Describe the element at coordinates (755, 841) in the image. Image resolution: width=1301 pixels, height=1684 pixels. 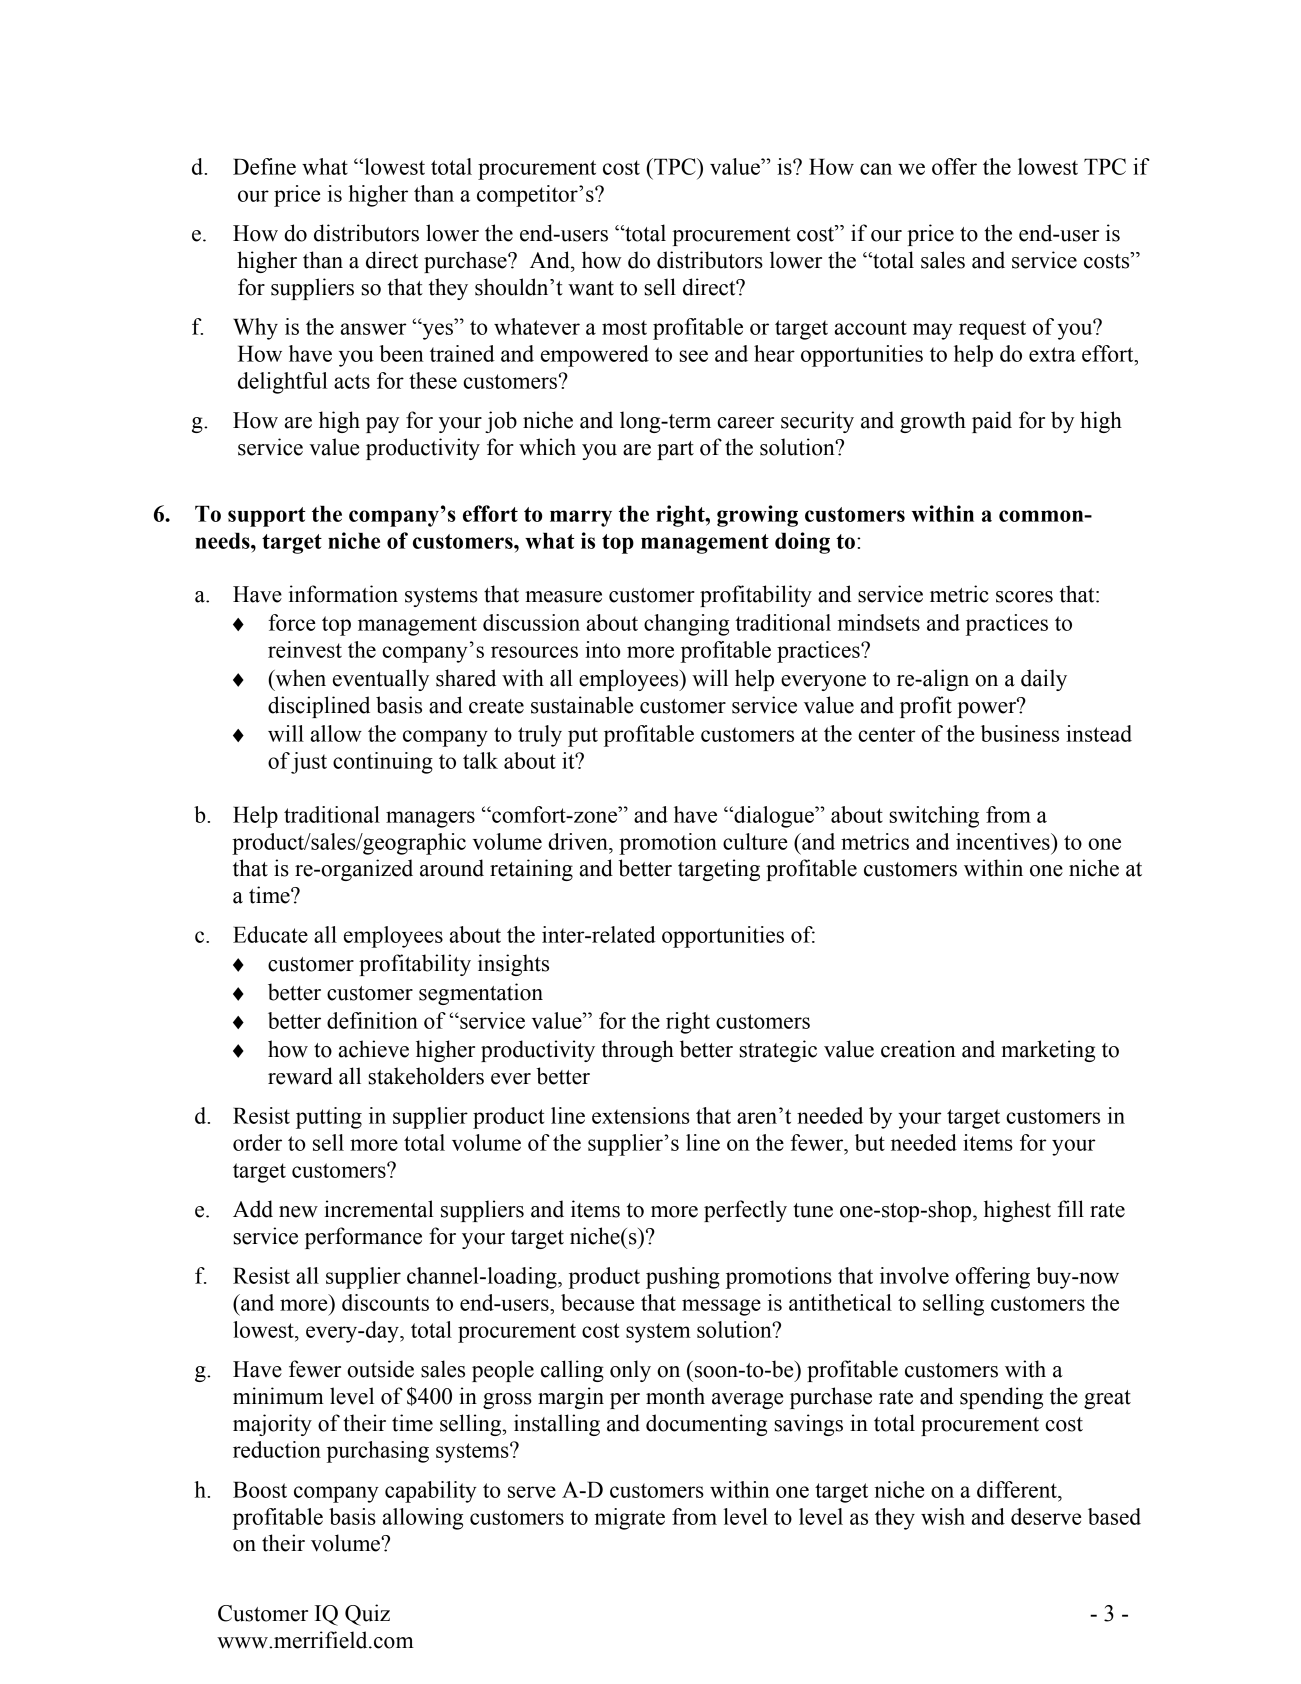
I see `culture` at that location.
